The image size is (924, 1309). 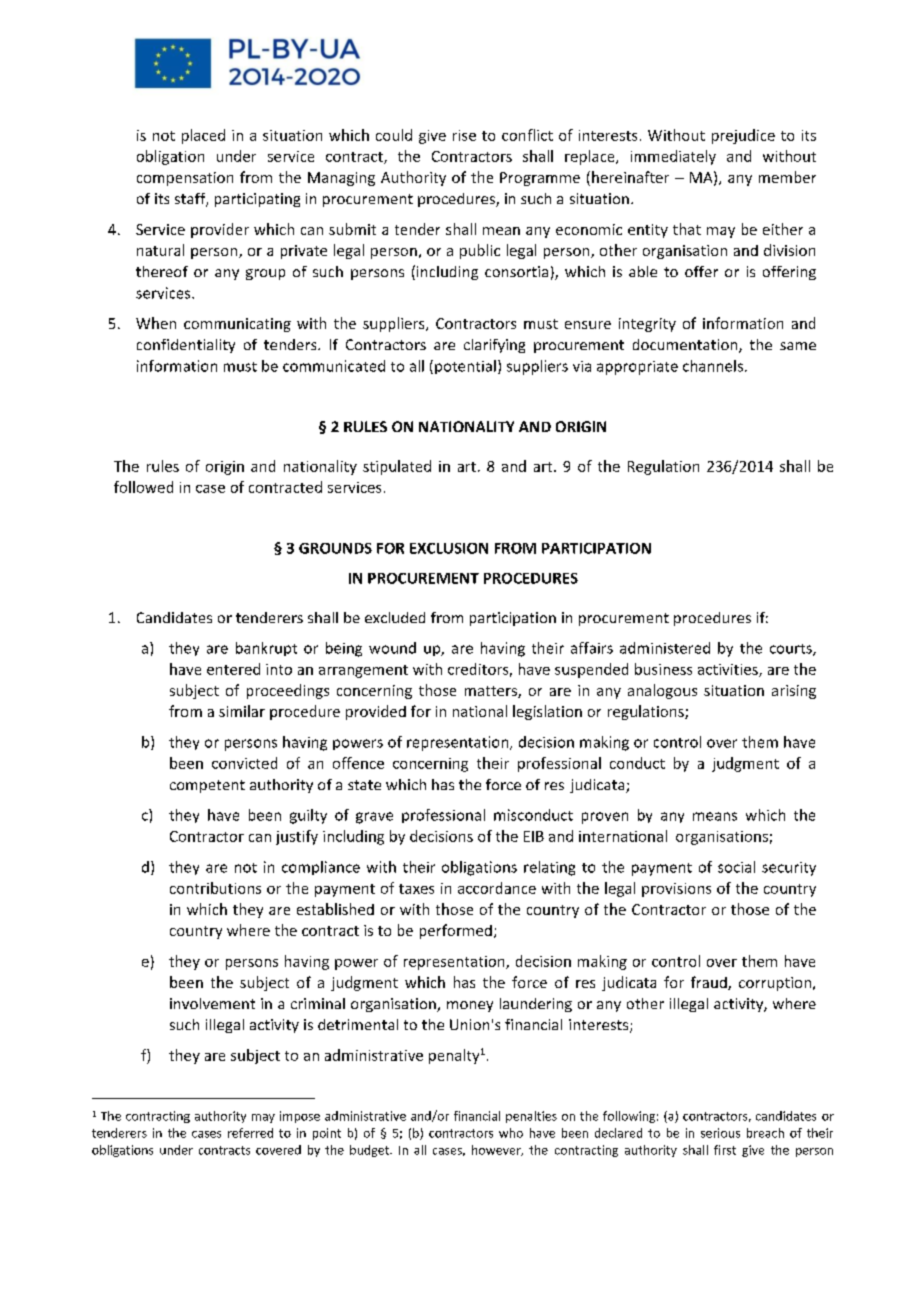 What do you see at coordinates (743, 136) in the screenshot?
I see `prejudice` at bounding box center [743, 136].
